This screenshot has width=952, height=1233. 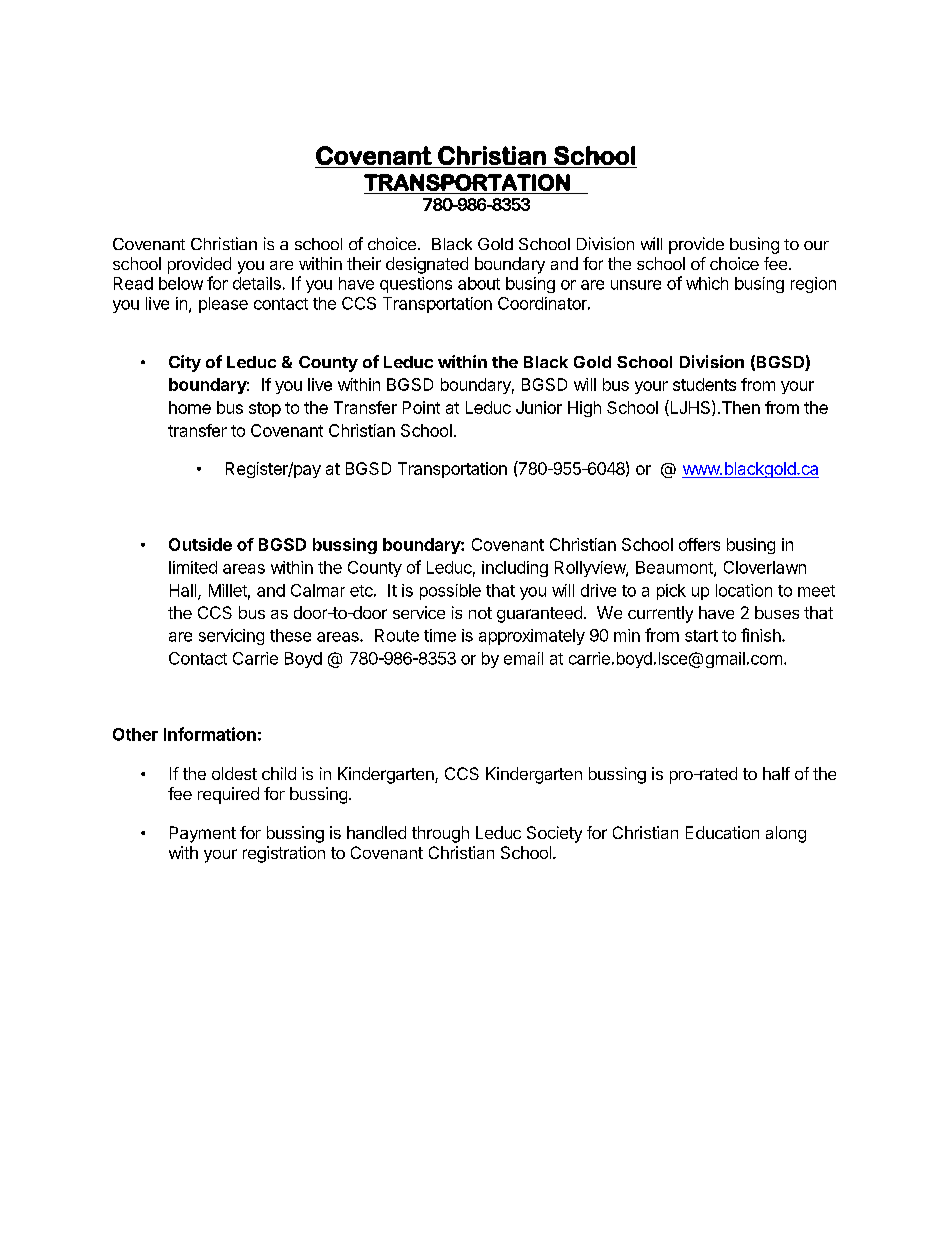 I want to click on about, so click(x=479, y=283).
